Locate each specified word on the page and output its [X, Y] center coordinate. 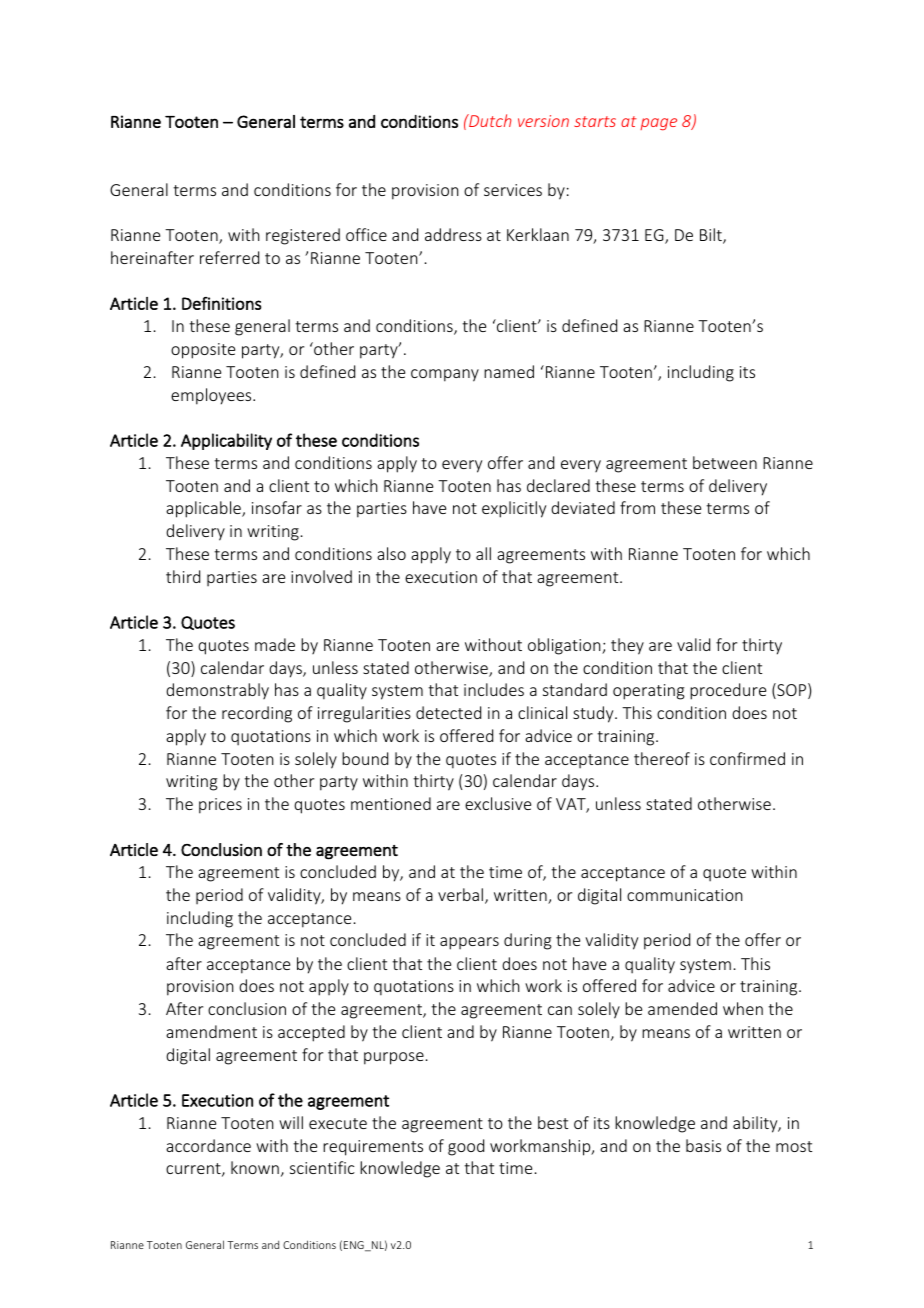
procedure [728, 691]
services [513, 190]
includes [494, 689]
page [658, 124]
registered [303, 236]
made [275, 644]
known [255, 1167]
